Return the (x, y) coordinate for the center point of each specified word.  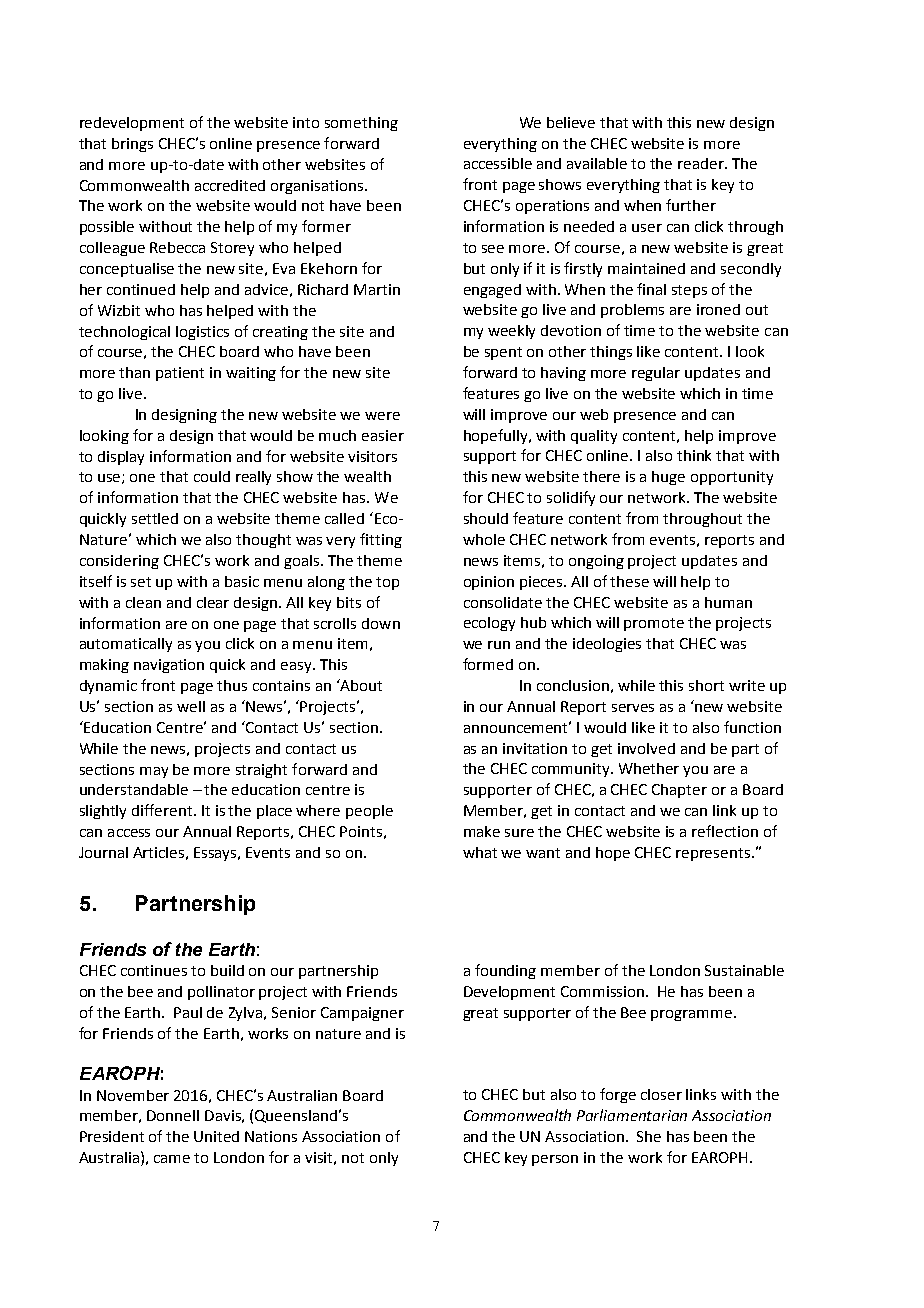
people (369, 812)
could (212, 476)
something (361, 124)
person (555, 1160)
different (163, 810)
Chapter (679, 791)
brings (132, 145)
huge (668, 478)
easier (383, 435)
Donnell (173, 1115)
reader (702, 163)
